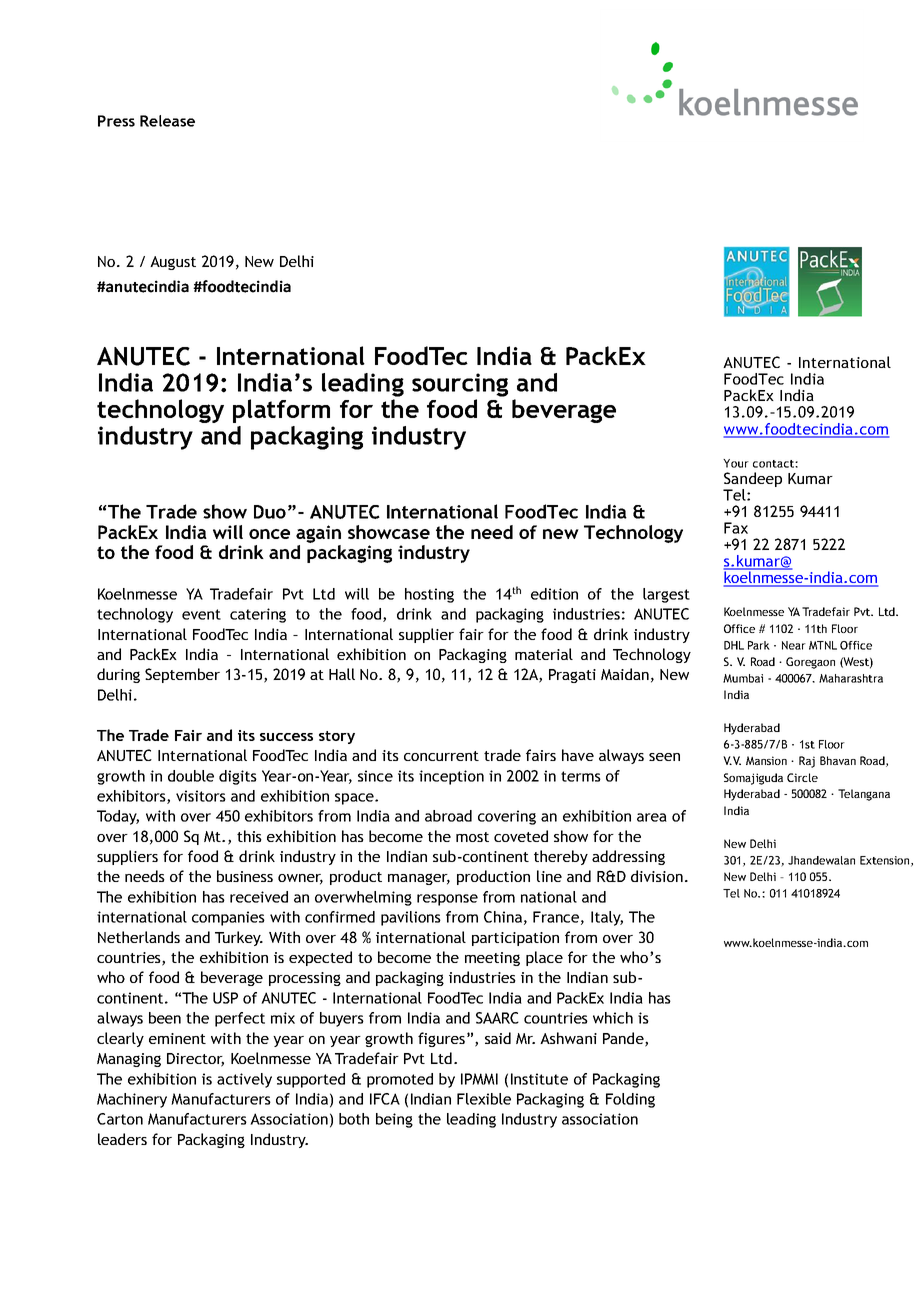  What do you see at coordinates (759, 645) in the page?
I see `Park` at bounding box center [759, 645].
